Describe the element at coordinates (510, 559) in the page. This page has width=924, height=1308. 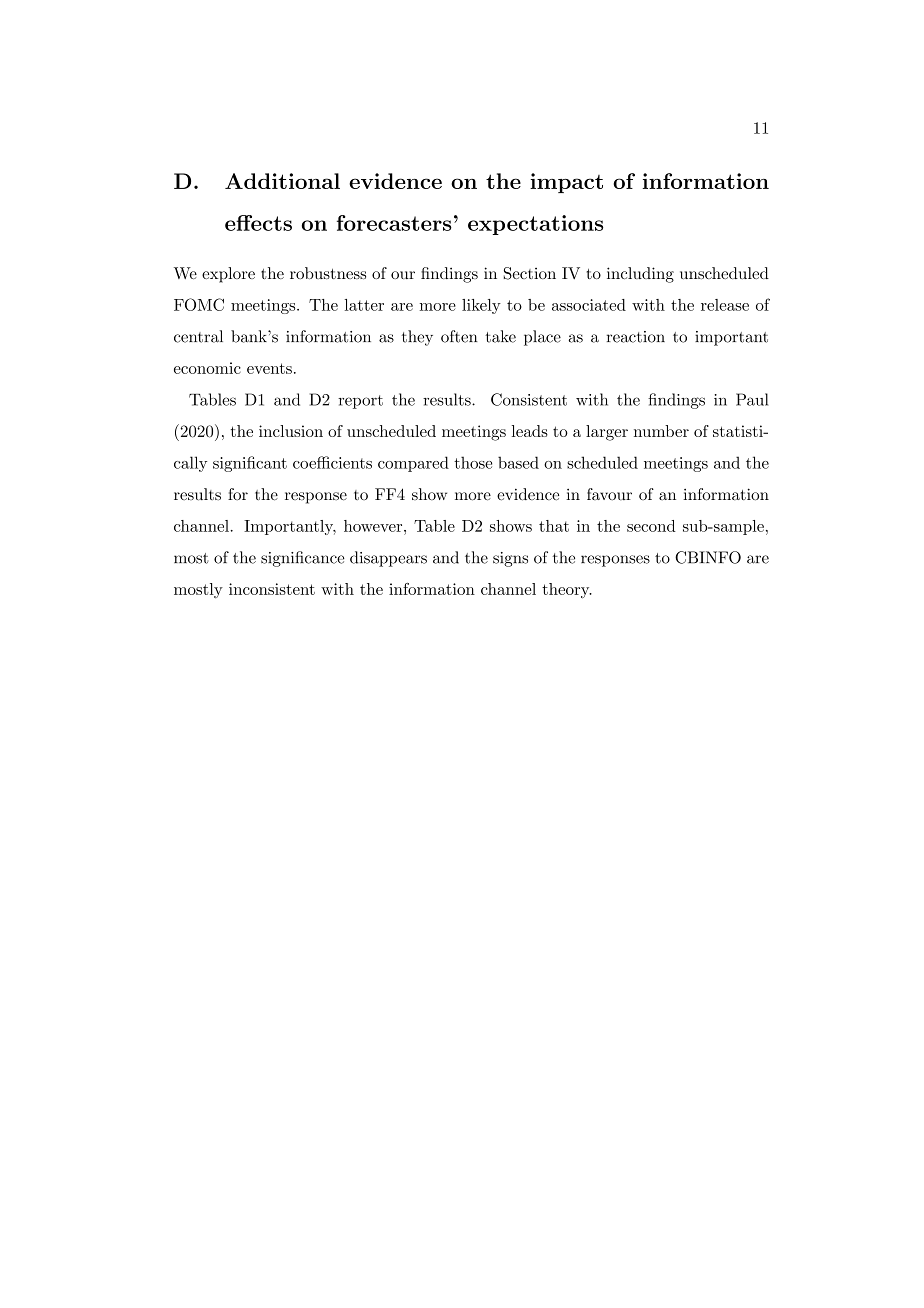
I see `signs` at that location.
